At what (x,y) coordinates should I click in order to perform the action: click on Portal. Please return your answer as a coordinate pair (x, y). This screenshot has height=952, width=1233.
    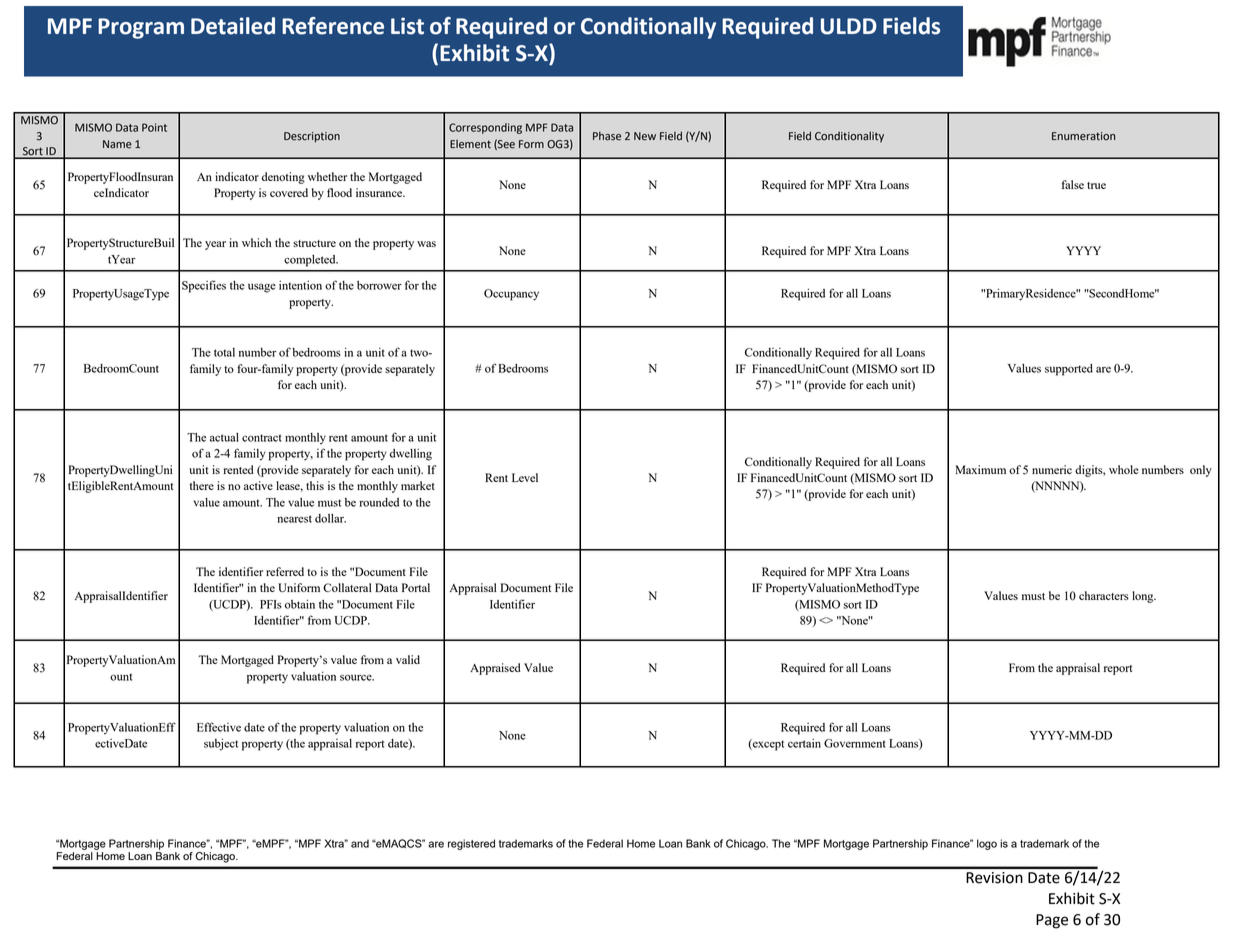
    Looking at the image, I should click on (416, 587).
